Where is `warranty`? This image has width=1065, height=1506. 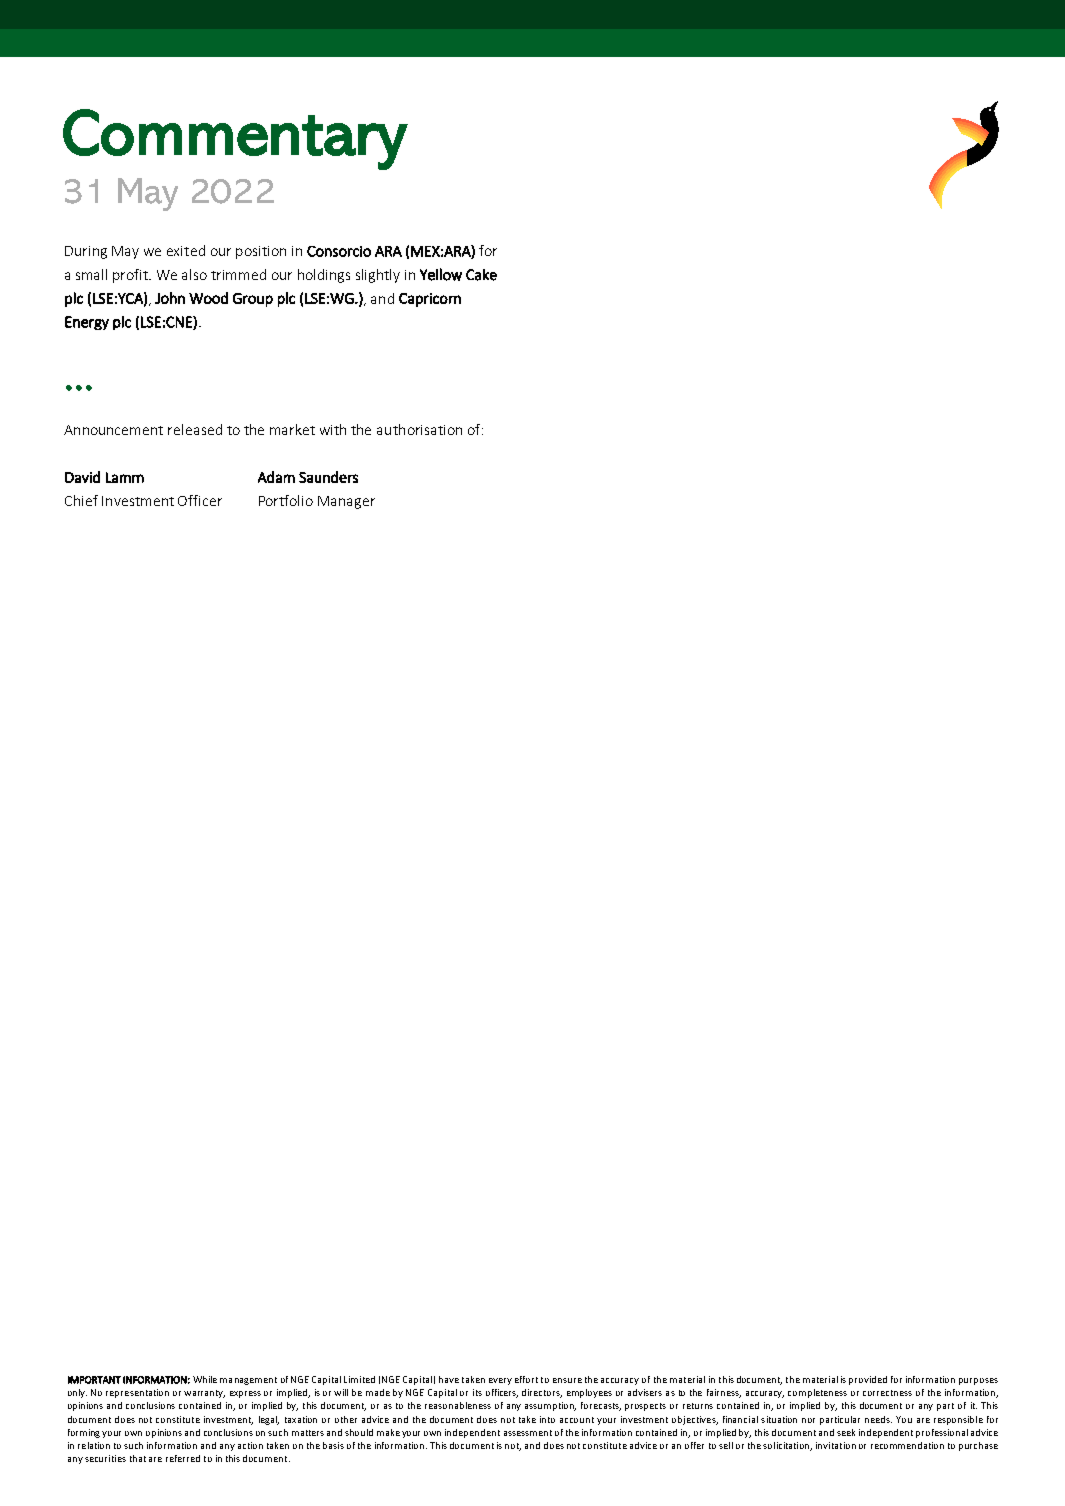
warranty is located at coordinates (204, 1394).
